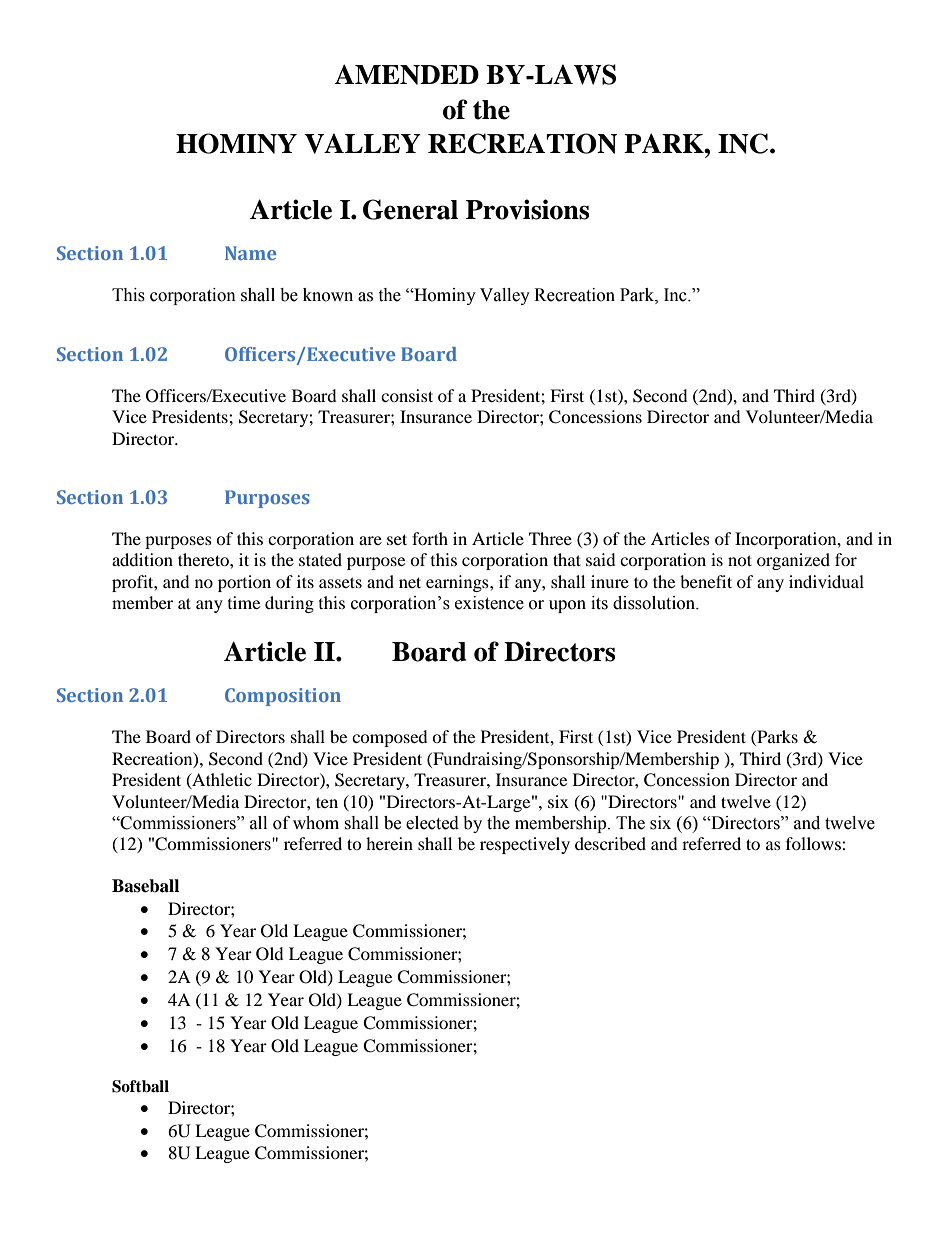 This screenshot has height=1233, width=952. Describe the element at coordinates (793, 561) in the screenshot. I see `organized` at that location.
